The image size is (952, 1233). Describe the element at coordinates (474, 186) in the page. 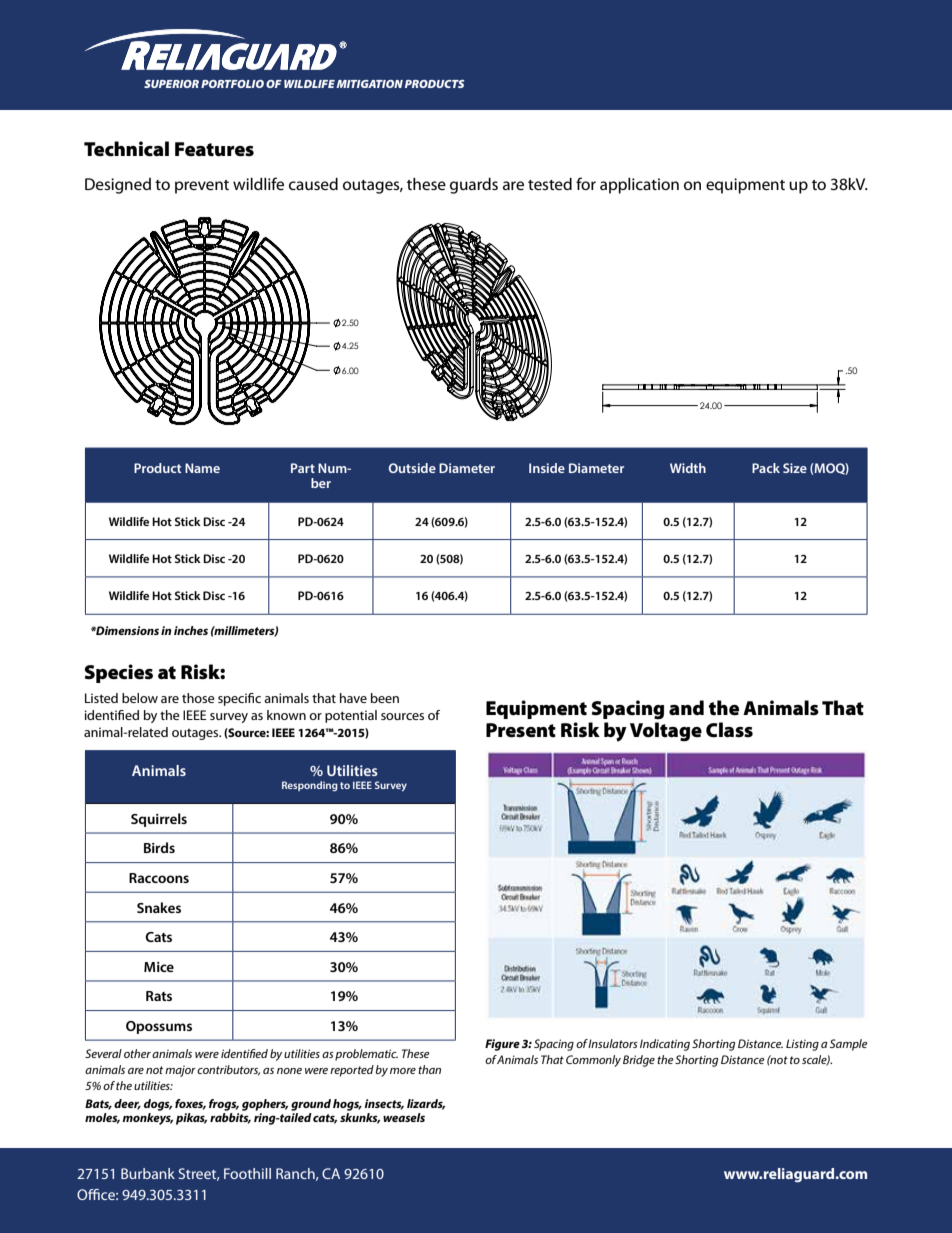

I see `guards` at that location.
